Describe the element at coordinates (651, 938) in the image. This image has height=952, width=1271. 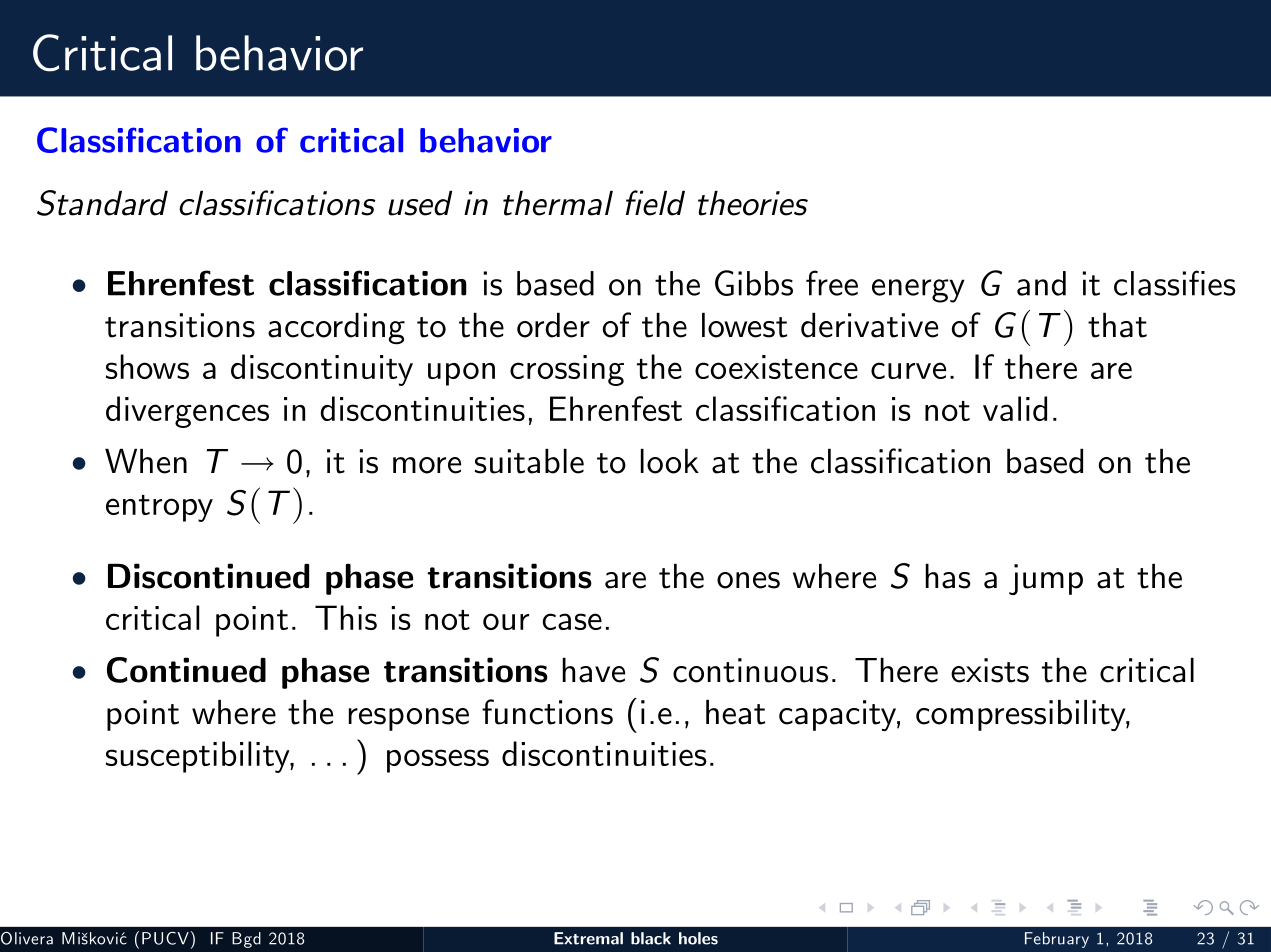
I see `black` at that location.
